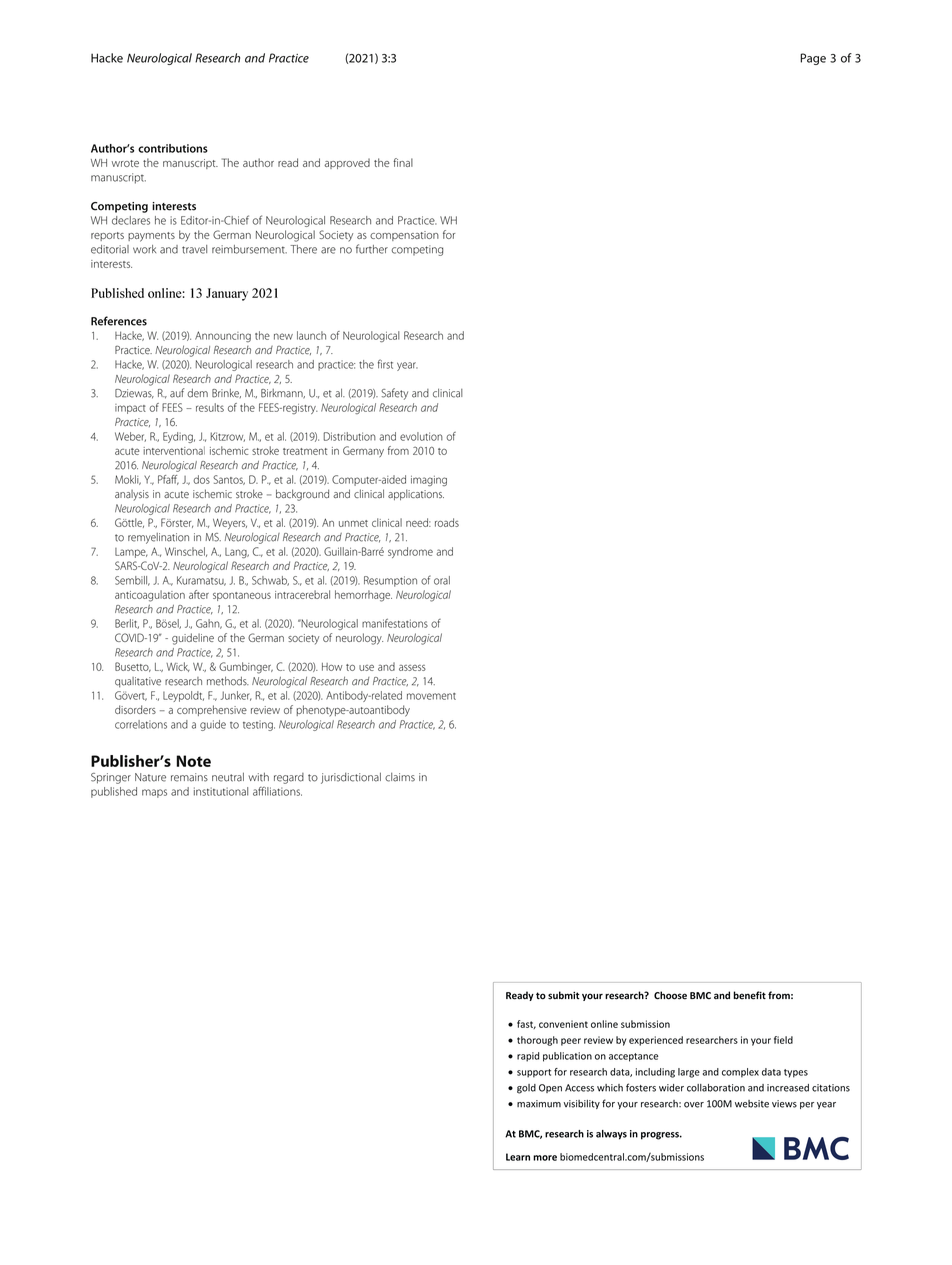 The height and width of the screenshot is (1265, 952). Describe the element at coordinates (447, 522) in the screenshot. I see `roads` at that location.
